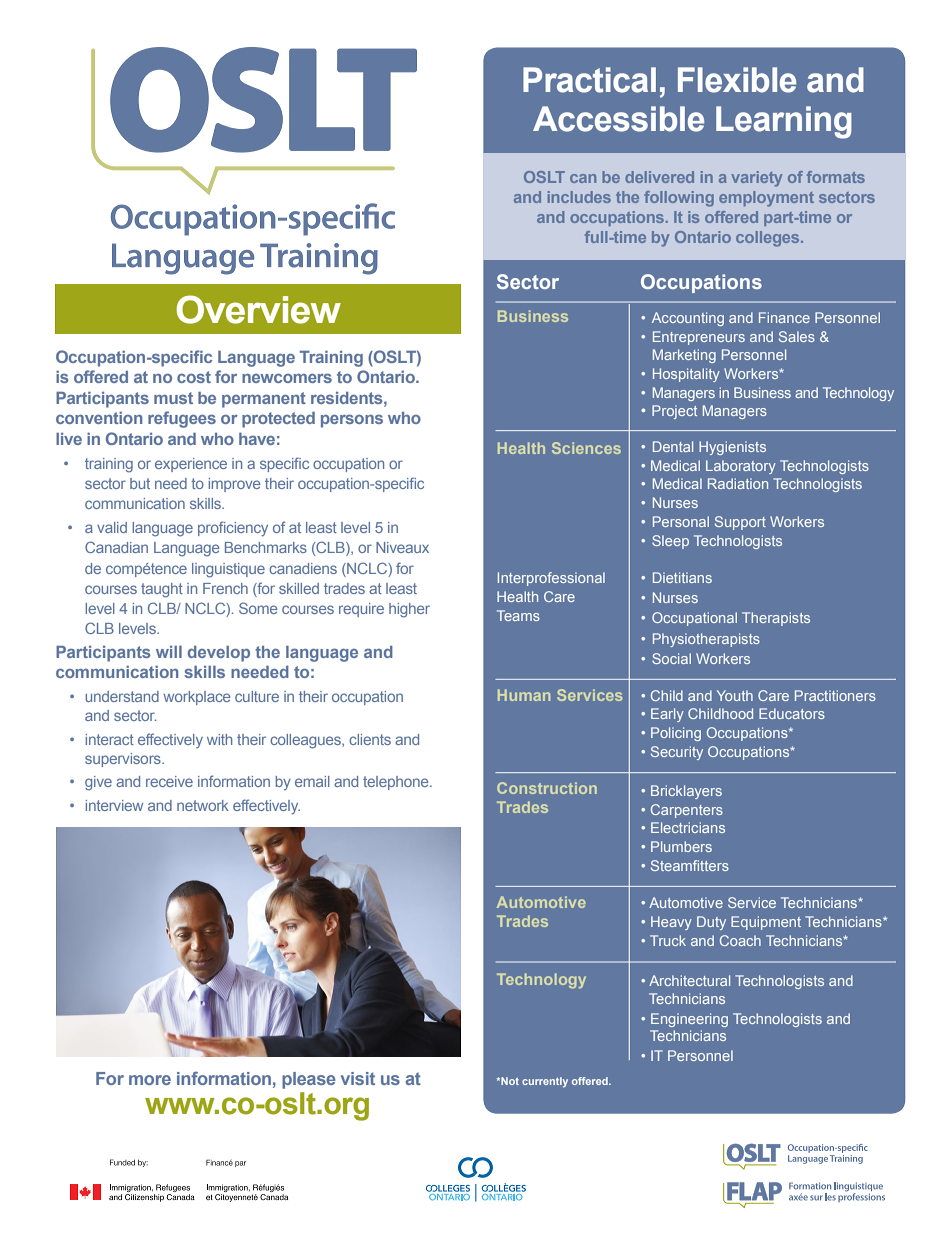  I want to click on Engineering, so click(689, 1020).
